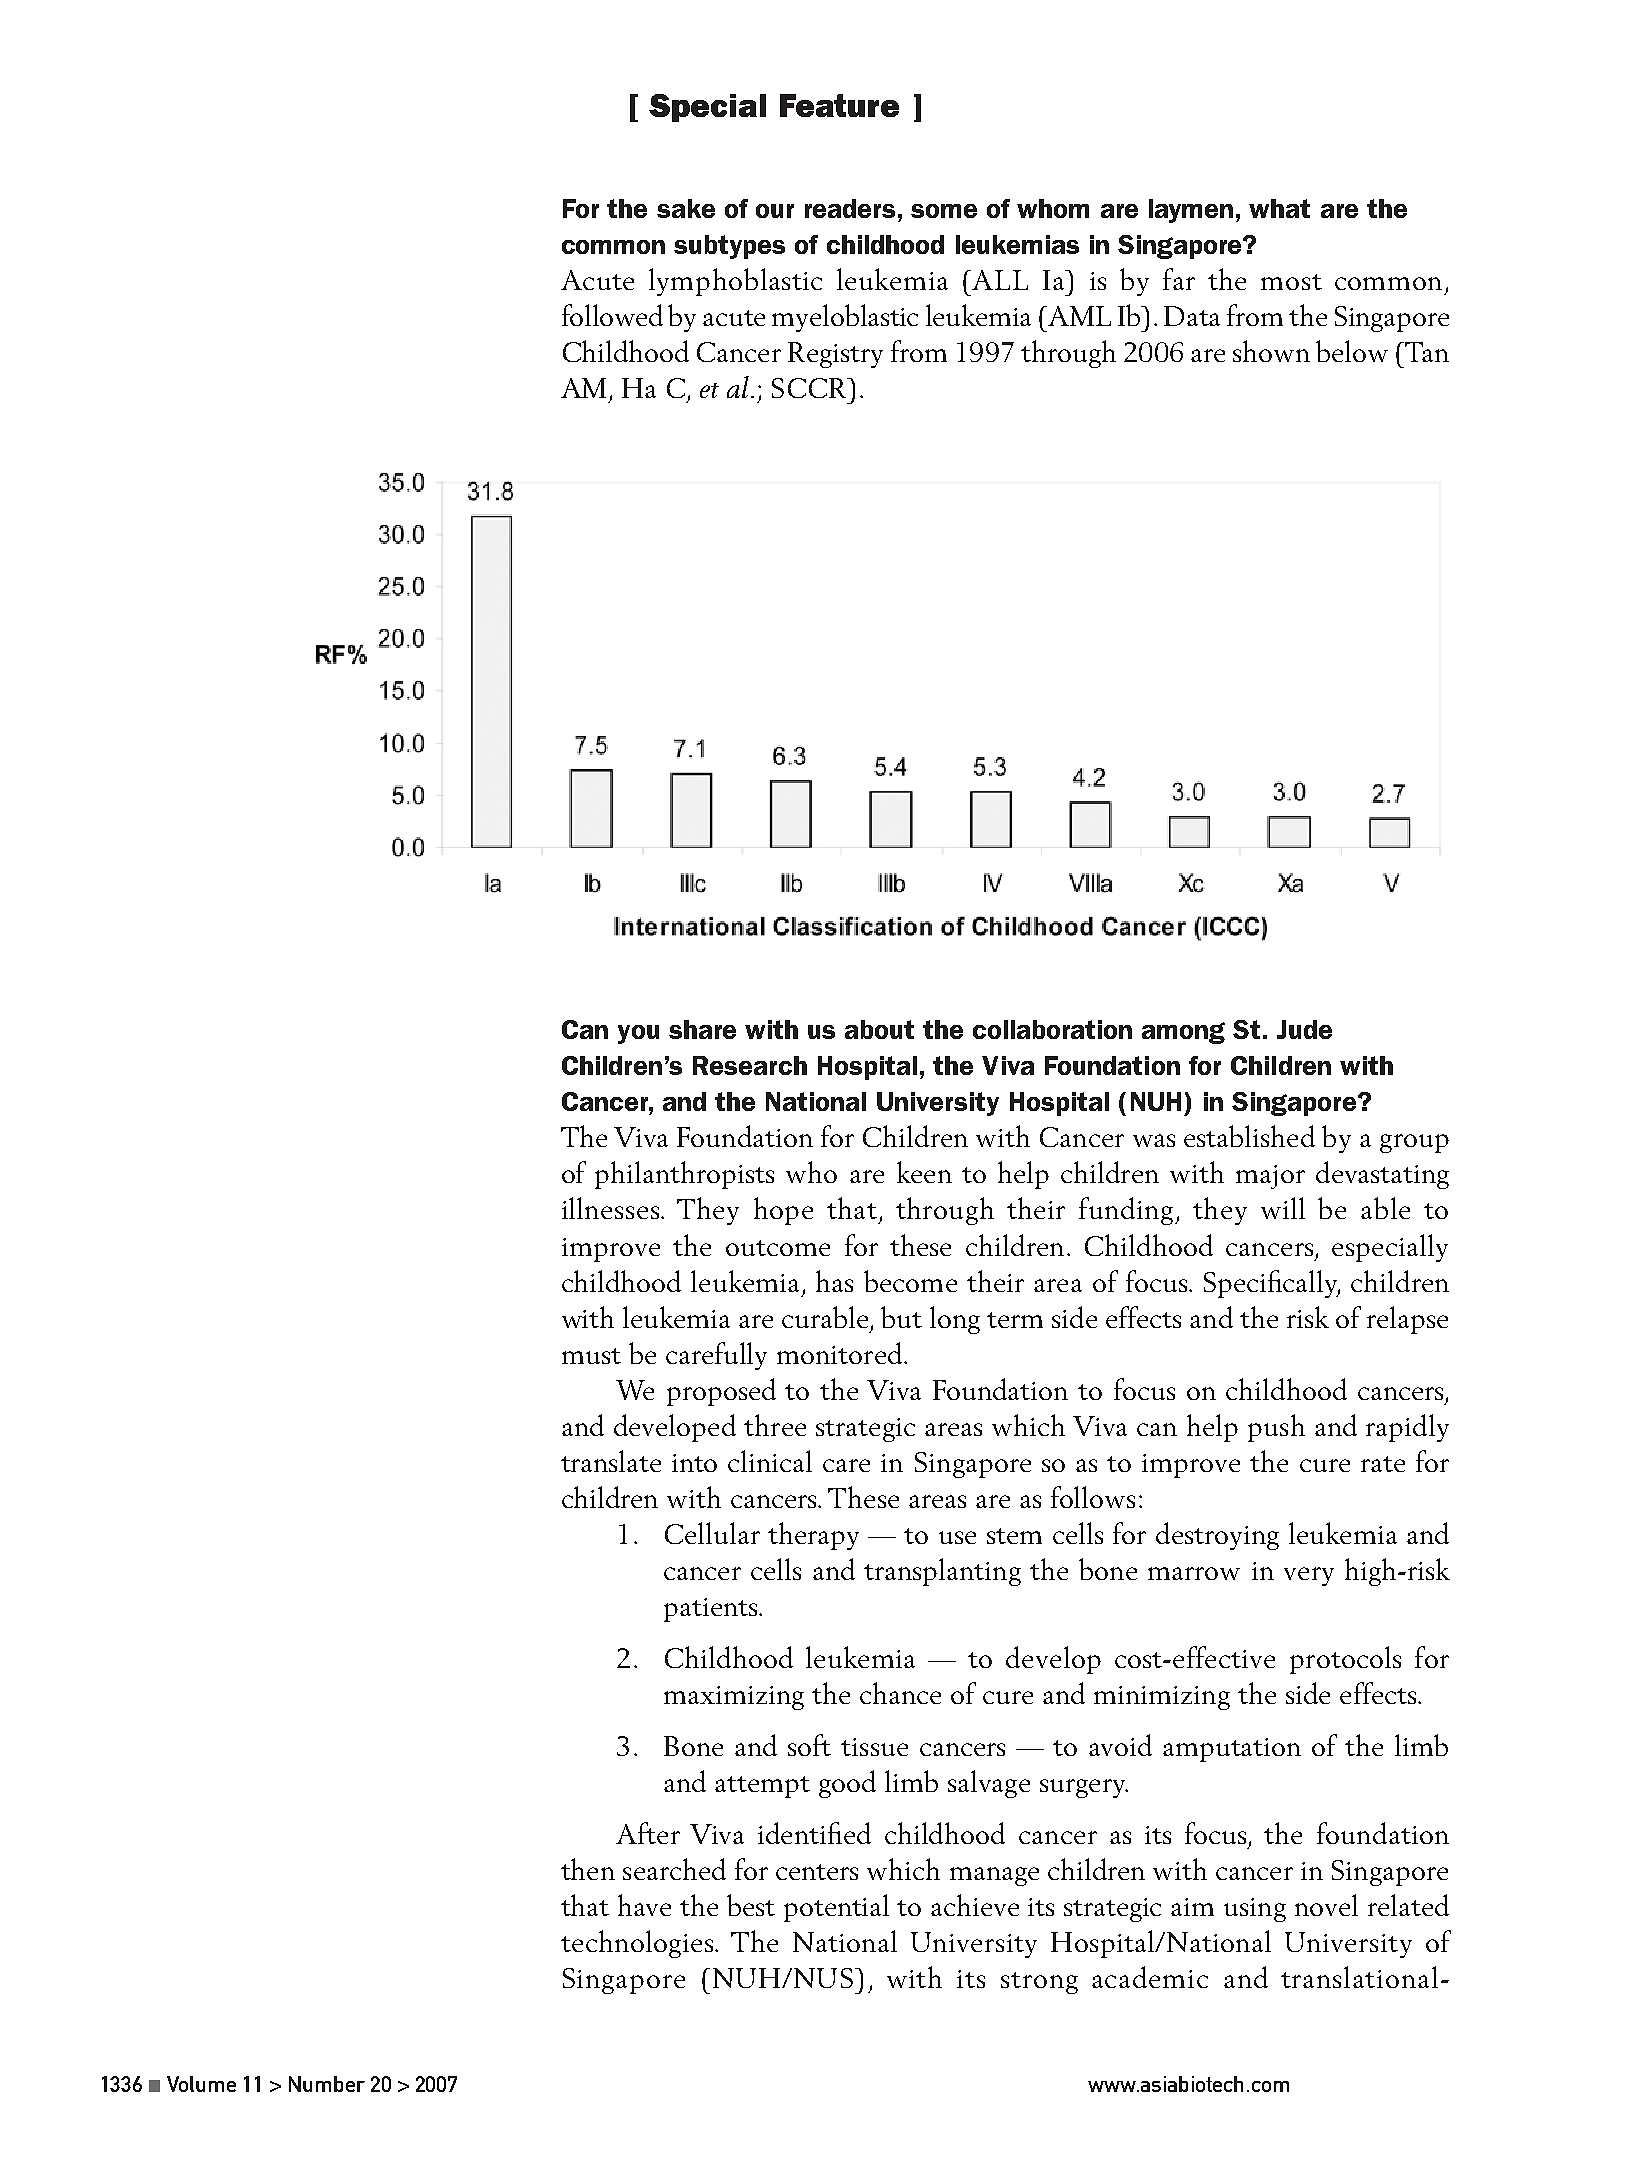  Describe the element at coordinates (638, 1034) in the page. I see `you` at that location.
